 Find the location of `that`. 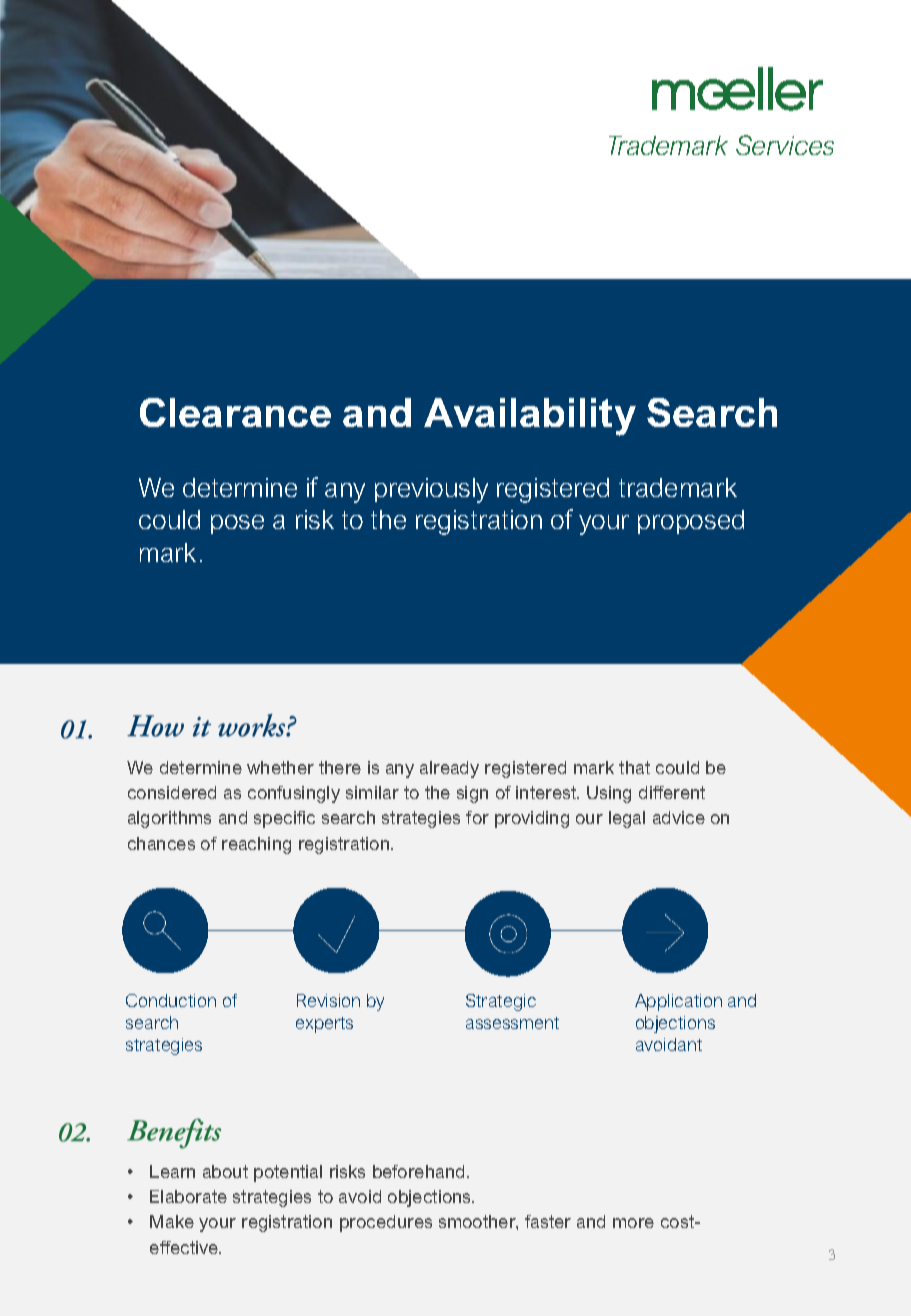

that is located at coordinates (634, 767).
